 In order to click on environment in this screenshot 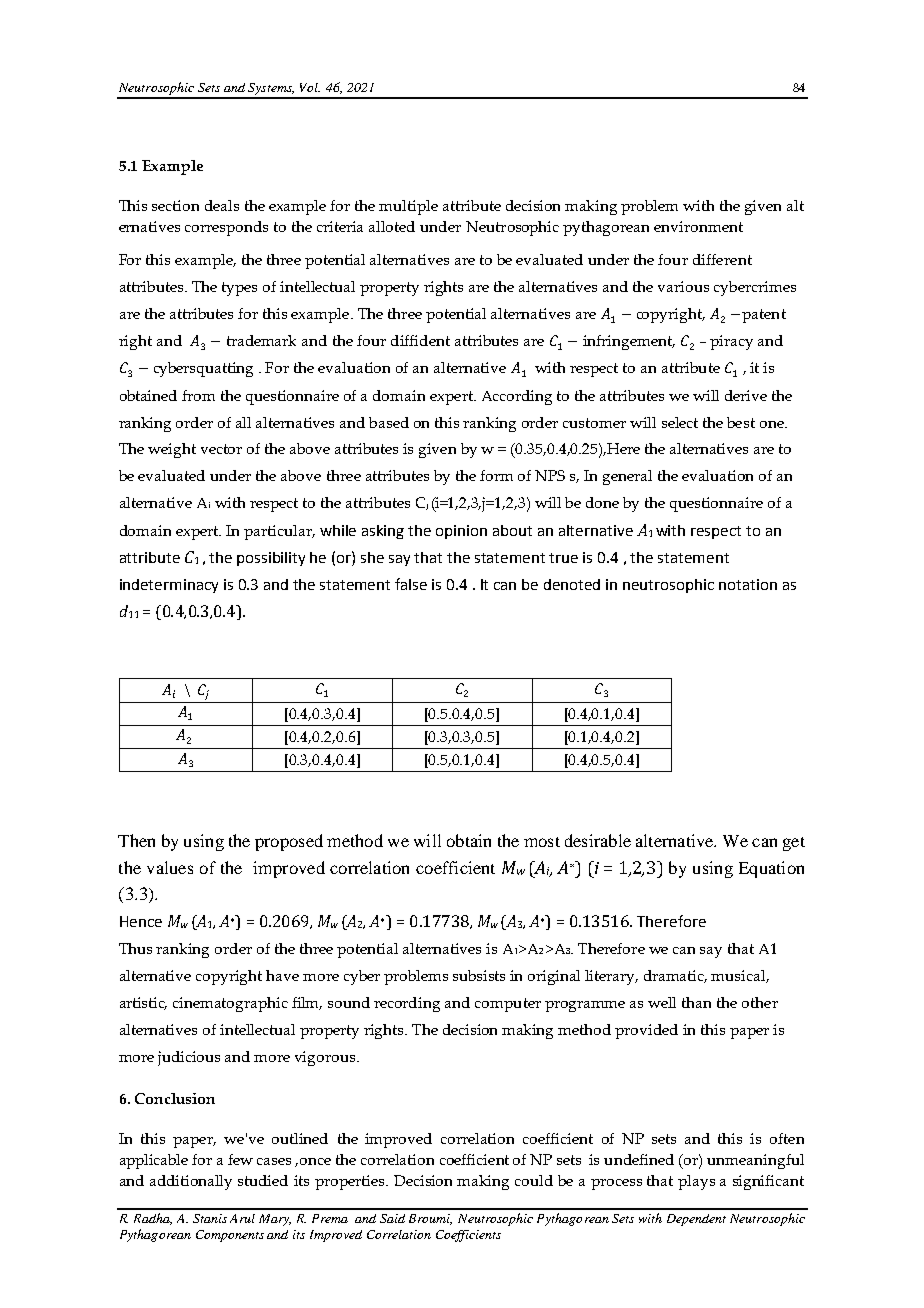, I will do `click(698, 226)`.
